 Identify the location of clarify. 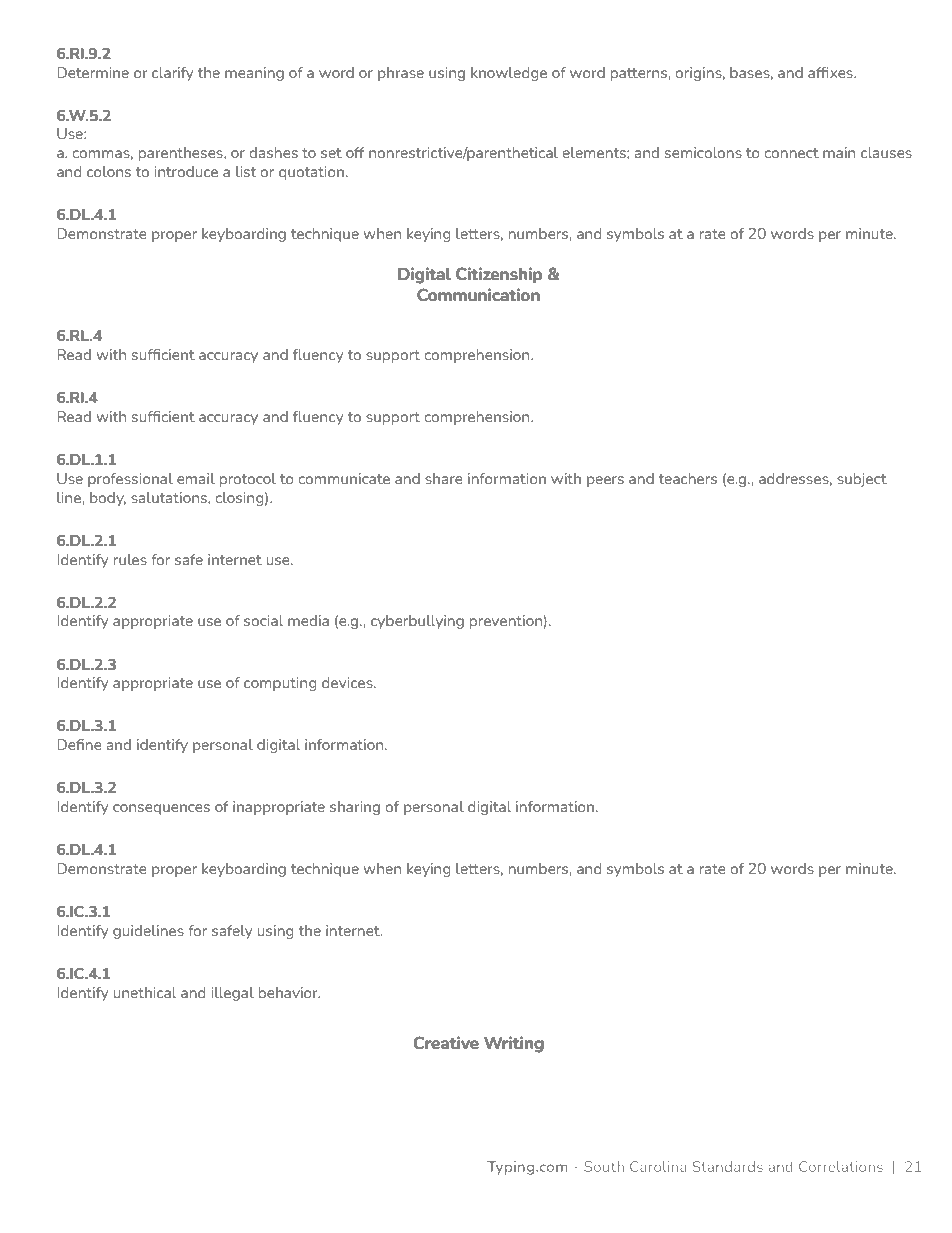
(172, 74).
